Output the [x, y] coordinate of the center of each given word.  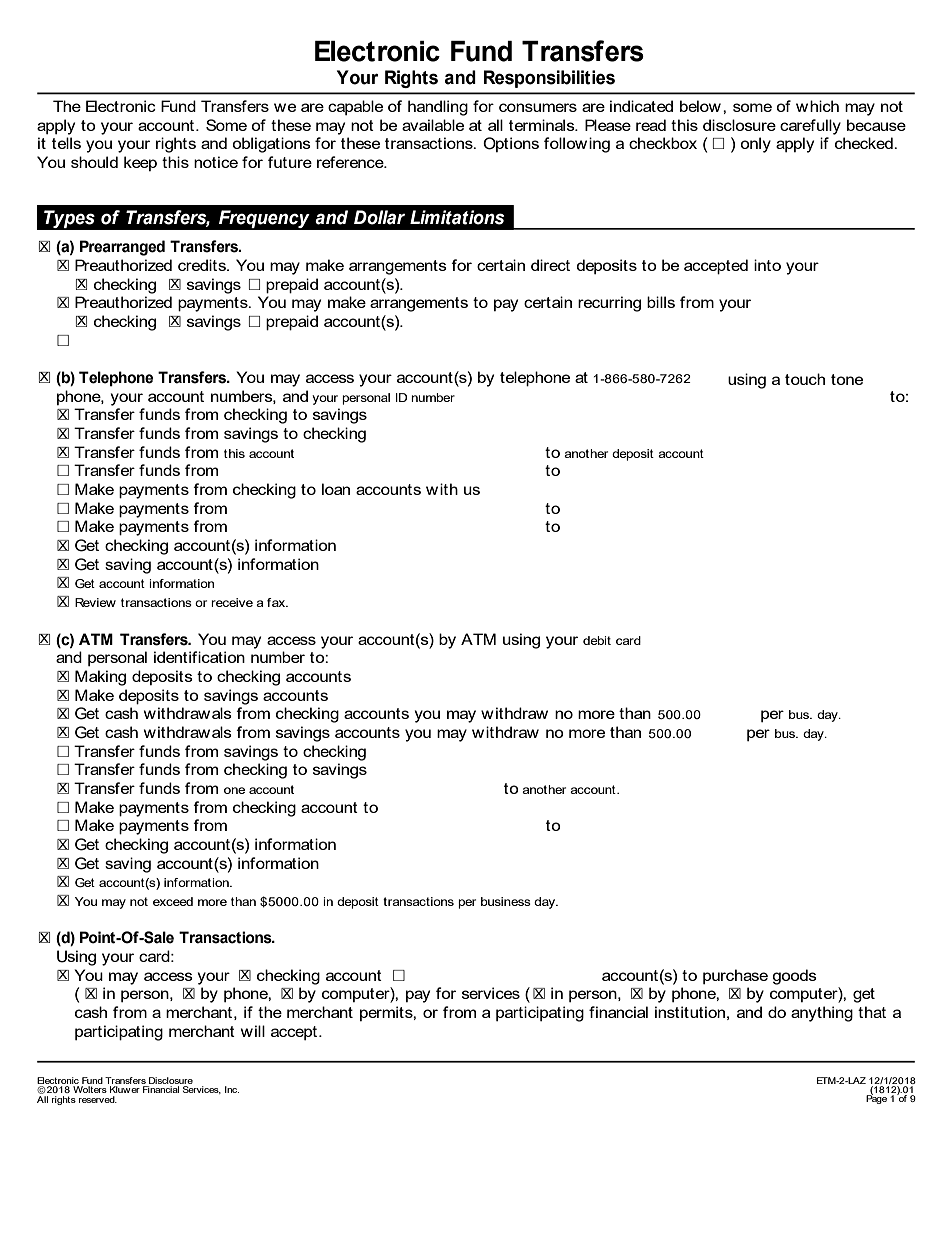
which [817, 106]
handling [438, 108]
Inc [232, 1089]
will [253, 1031]
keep [140, 163]
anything [822, 1014]
